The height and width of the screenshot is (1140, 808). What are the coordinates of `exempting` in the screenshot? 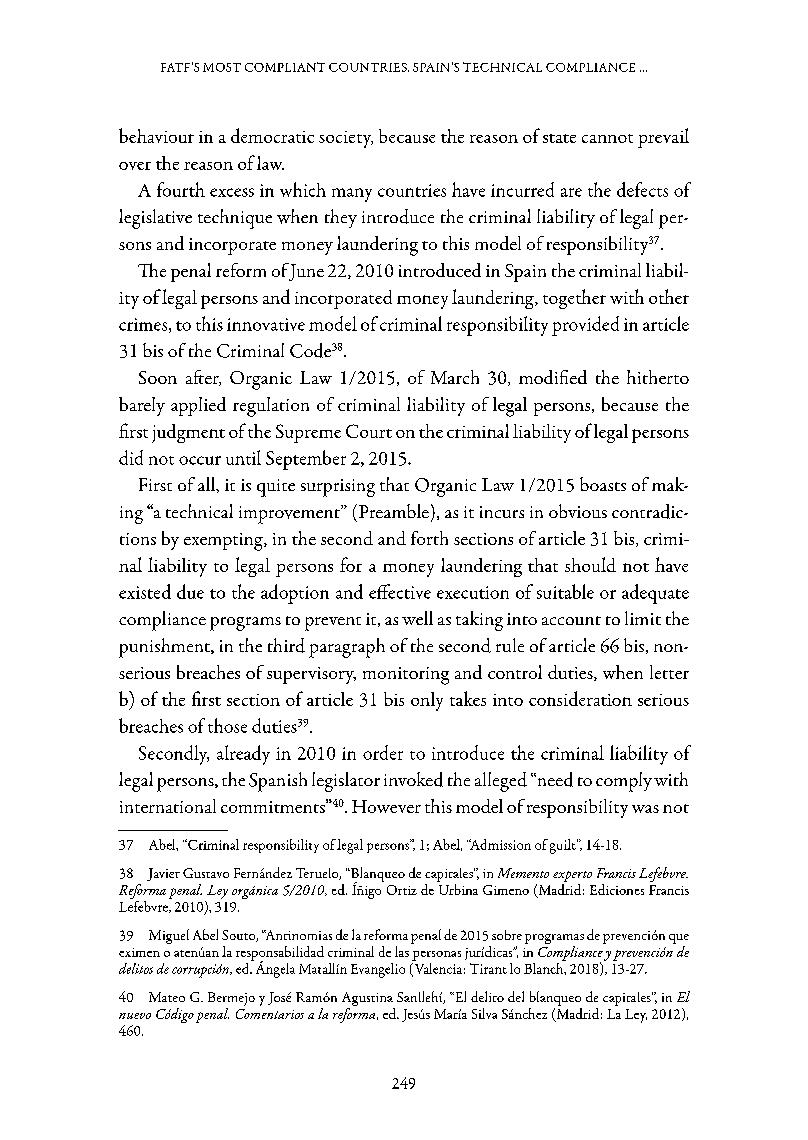 It's located at (224, 542).
